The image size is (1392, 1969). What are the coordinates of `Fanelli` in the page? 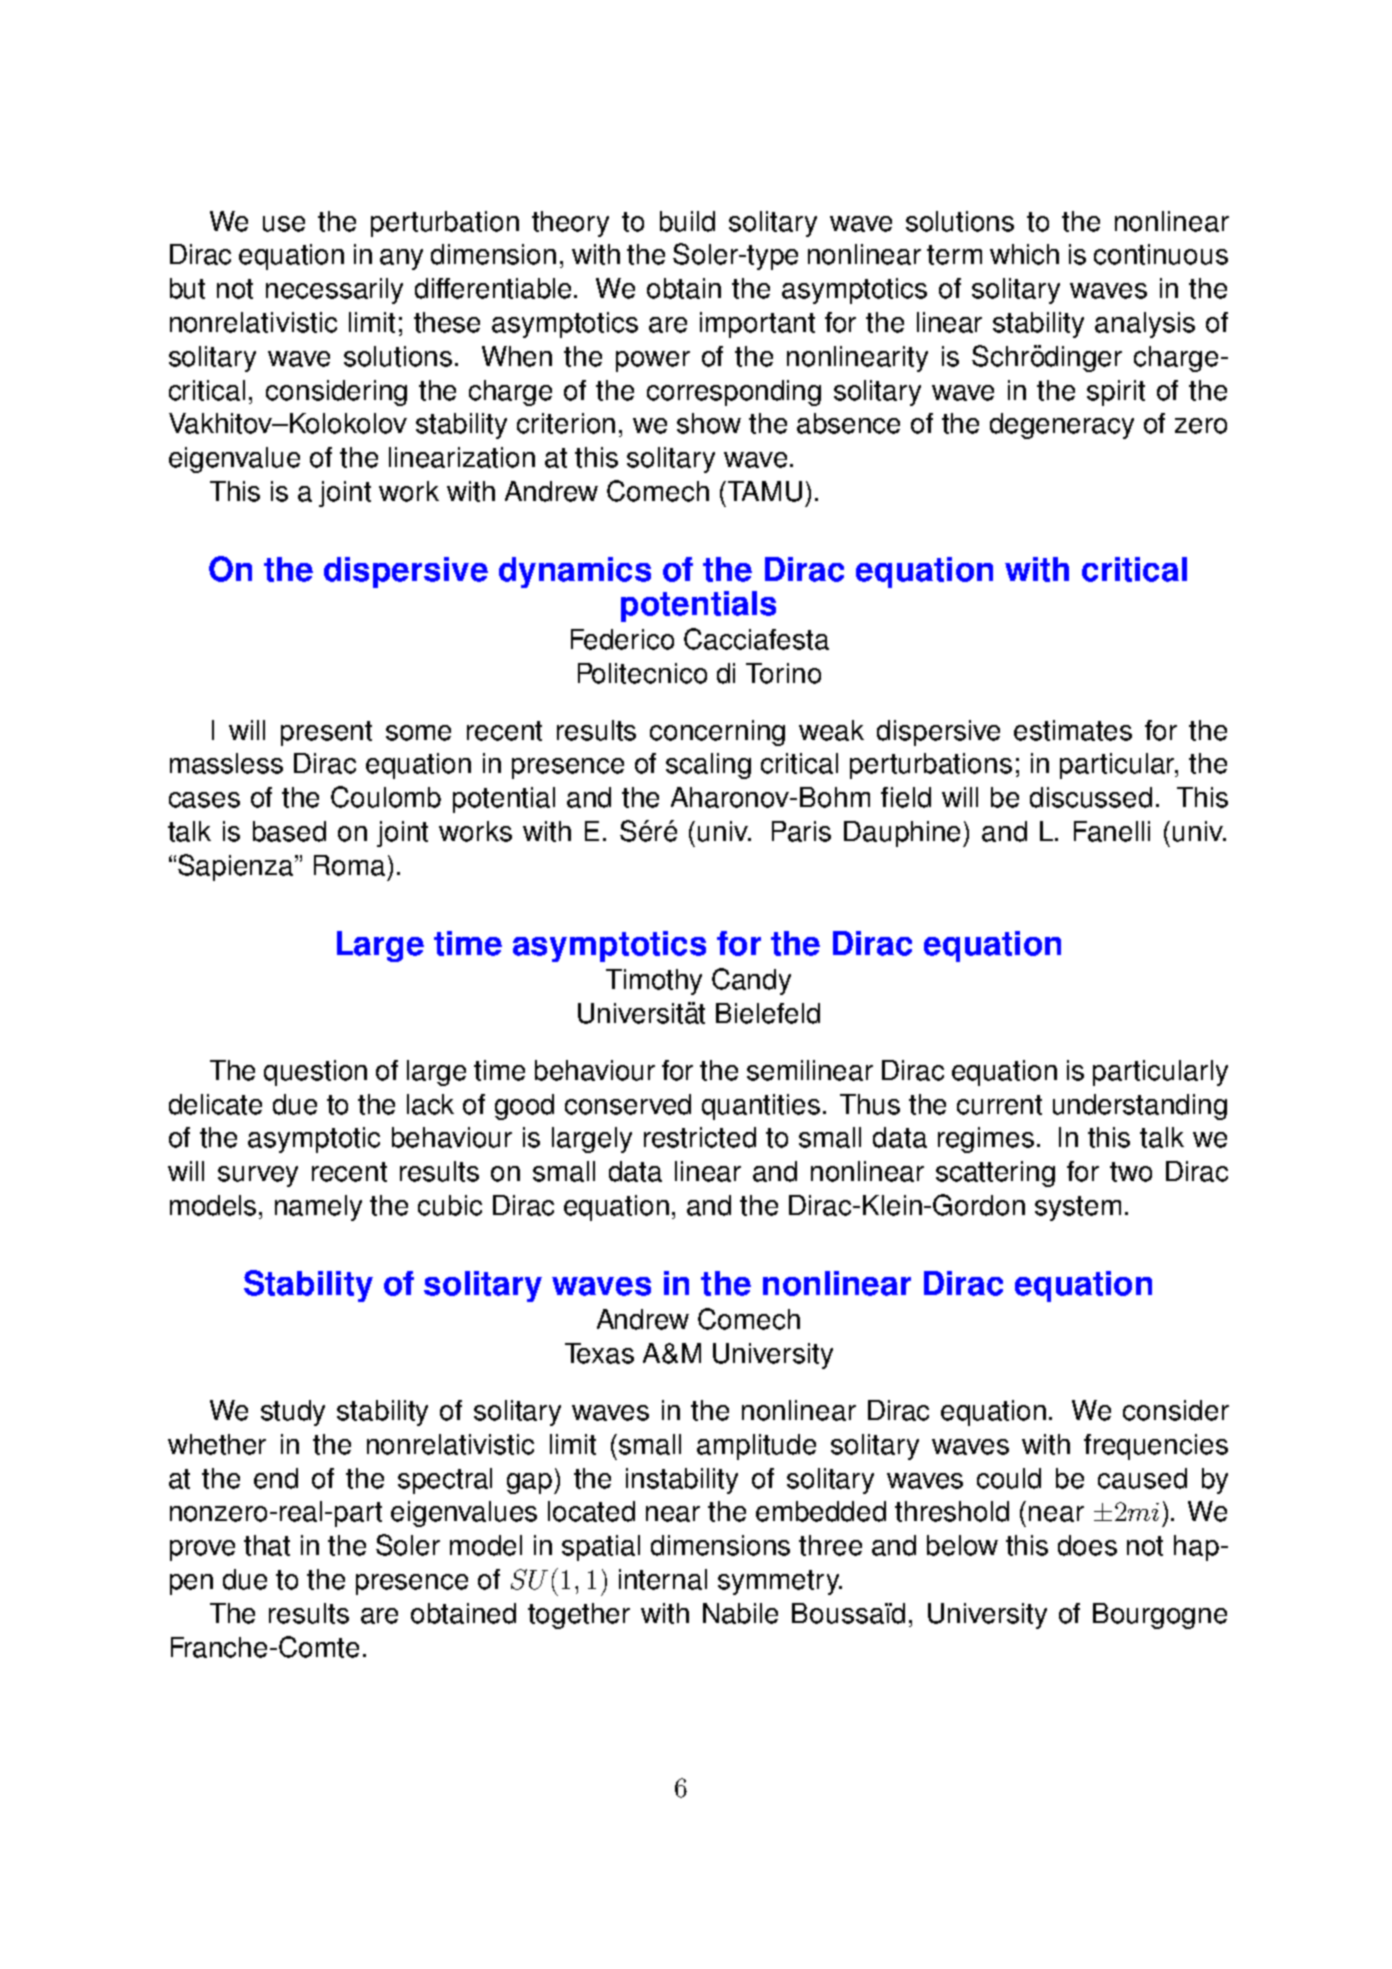 It's located at (1112, 831).
